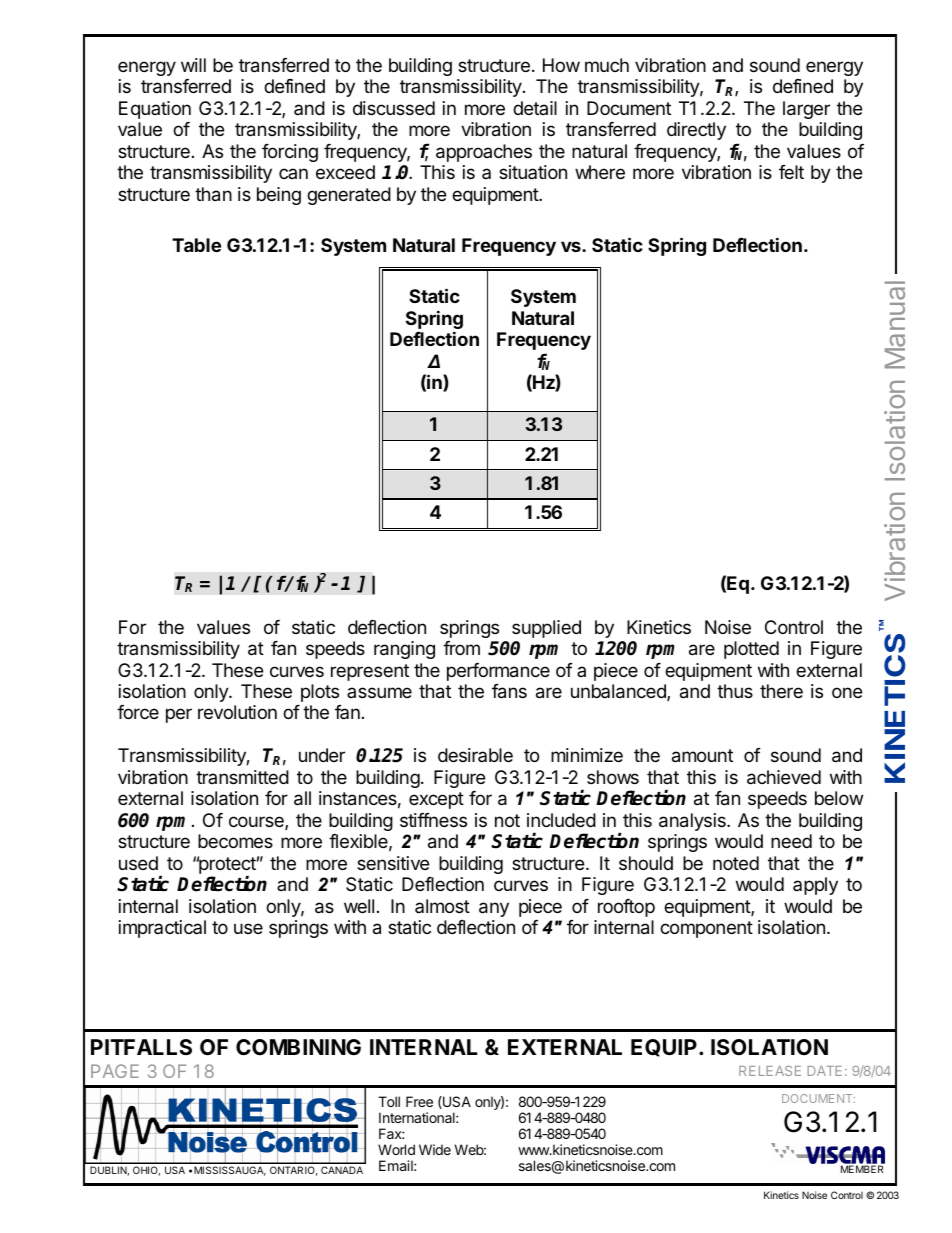 This screenshot has height=1233, width=952. I want to click on any, so click(494, 909).
